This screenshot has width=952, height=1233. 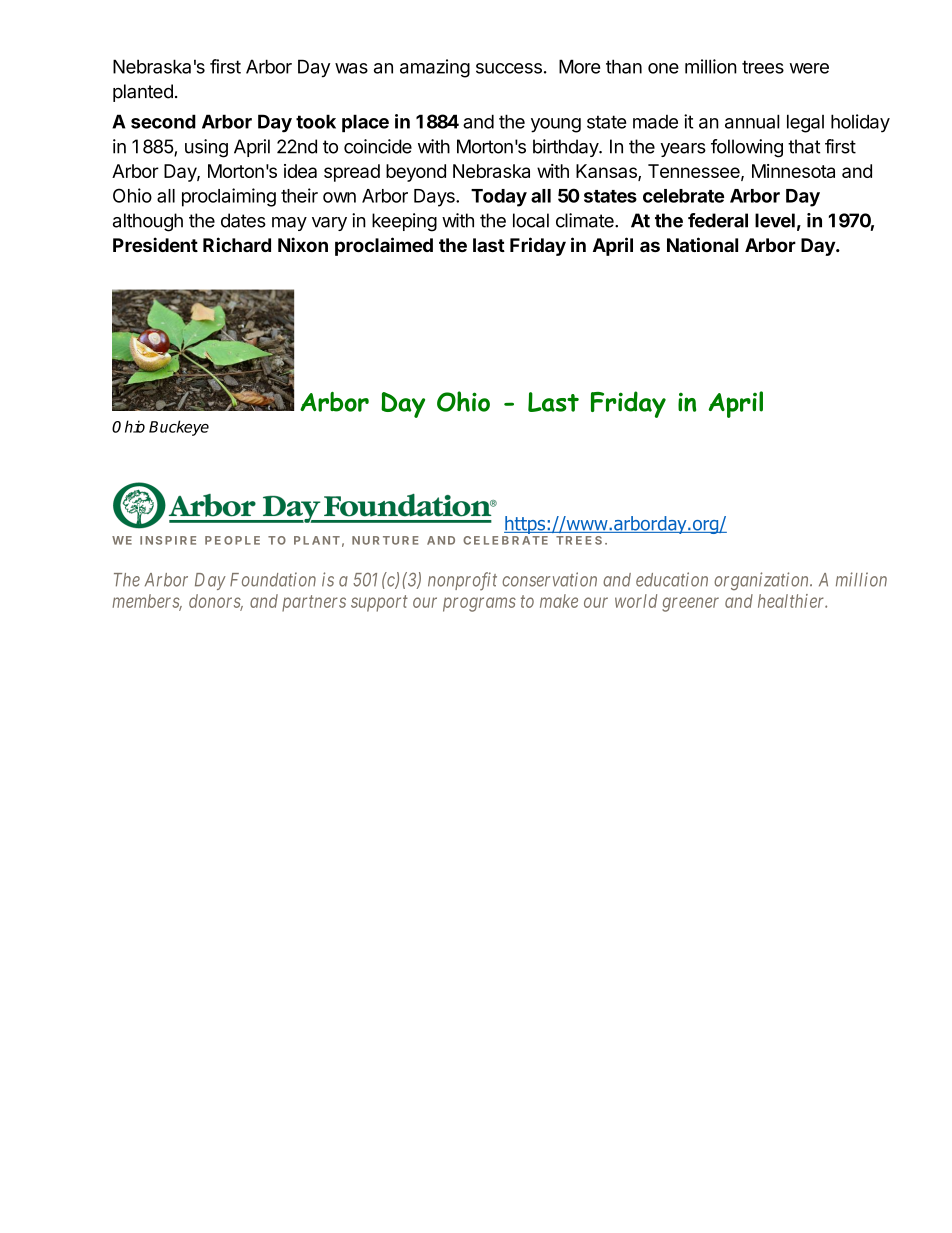 What do you see at coordinates (143, 93) in the screenshot?
I see `planted` at bounding box center [143, 93].
